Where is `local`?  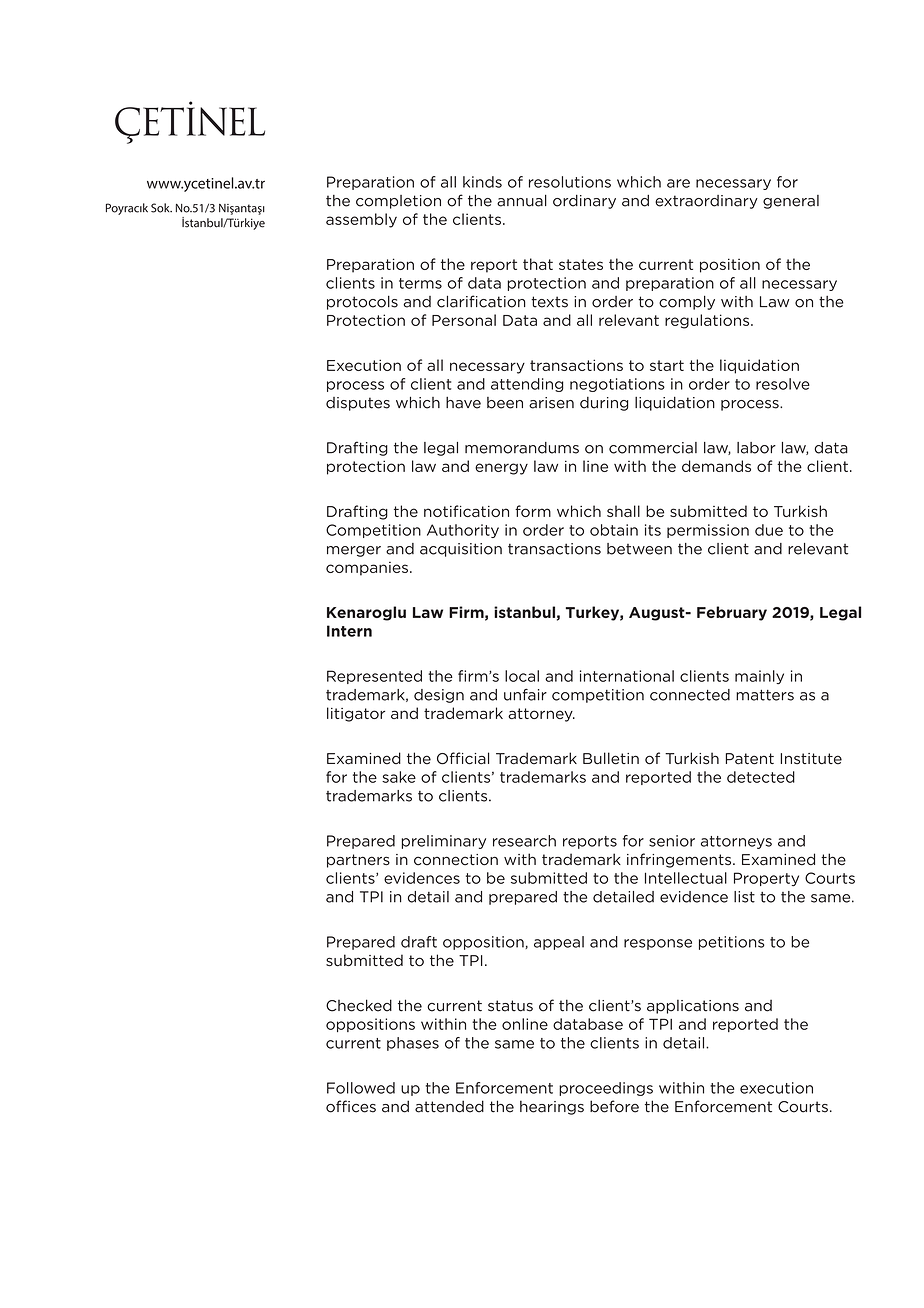 local is located at coordinates (522, 676).
